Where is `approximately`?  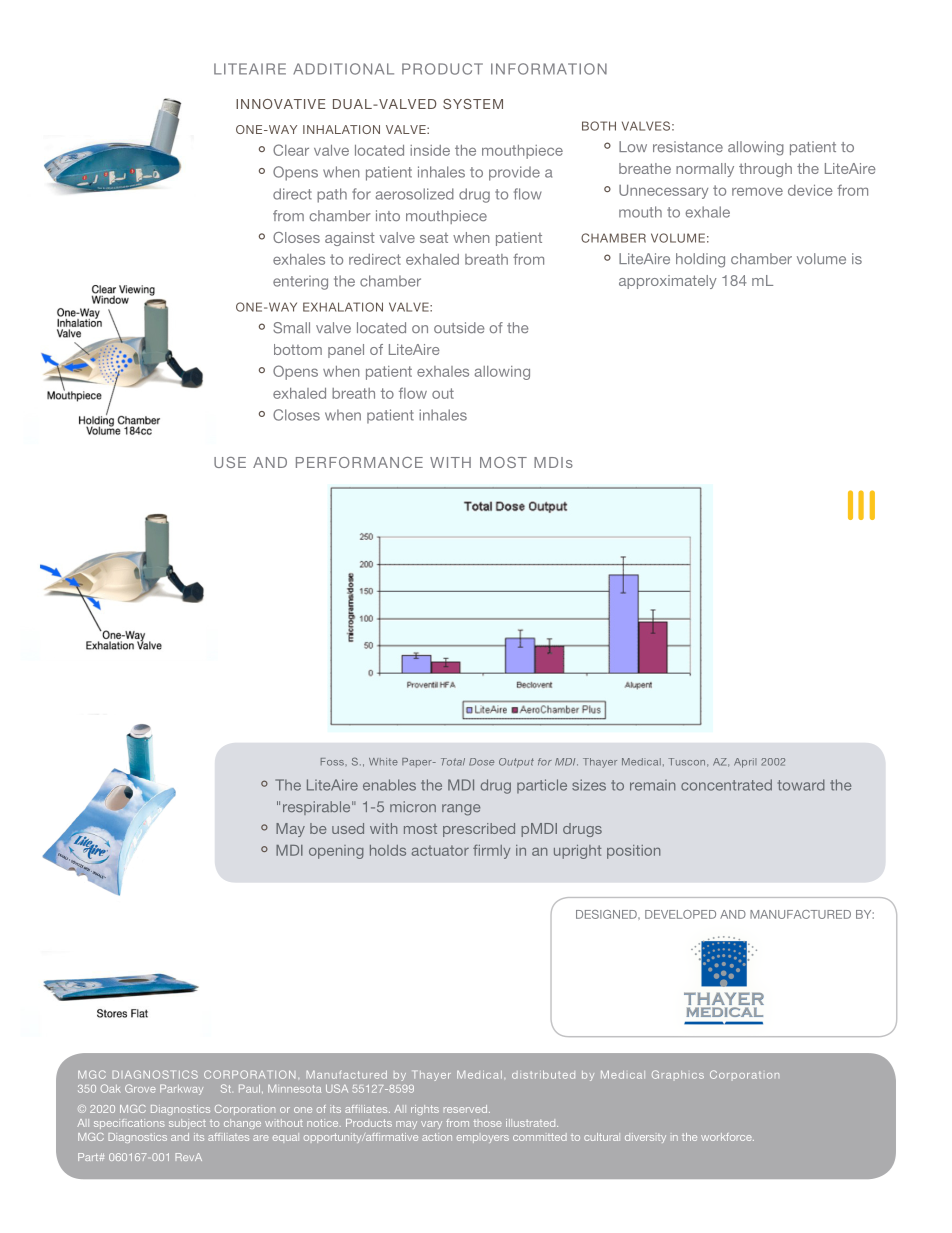
approximately is located at coordinates (668, 282).
